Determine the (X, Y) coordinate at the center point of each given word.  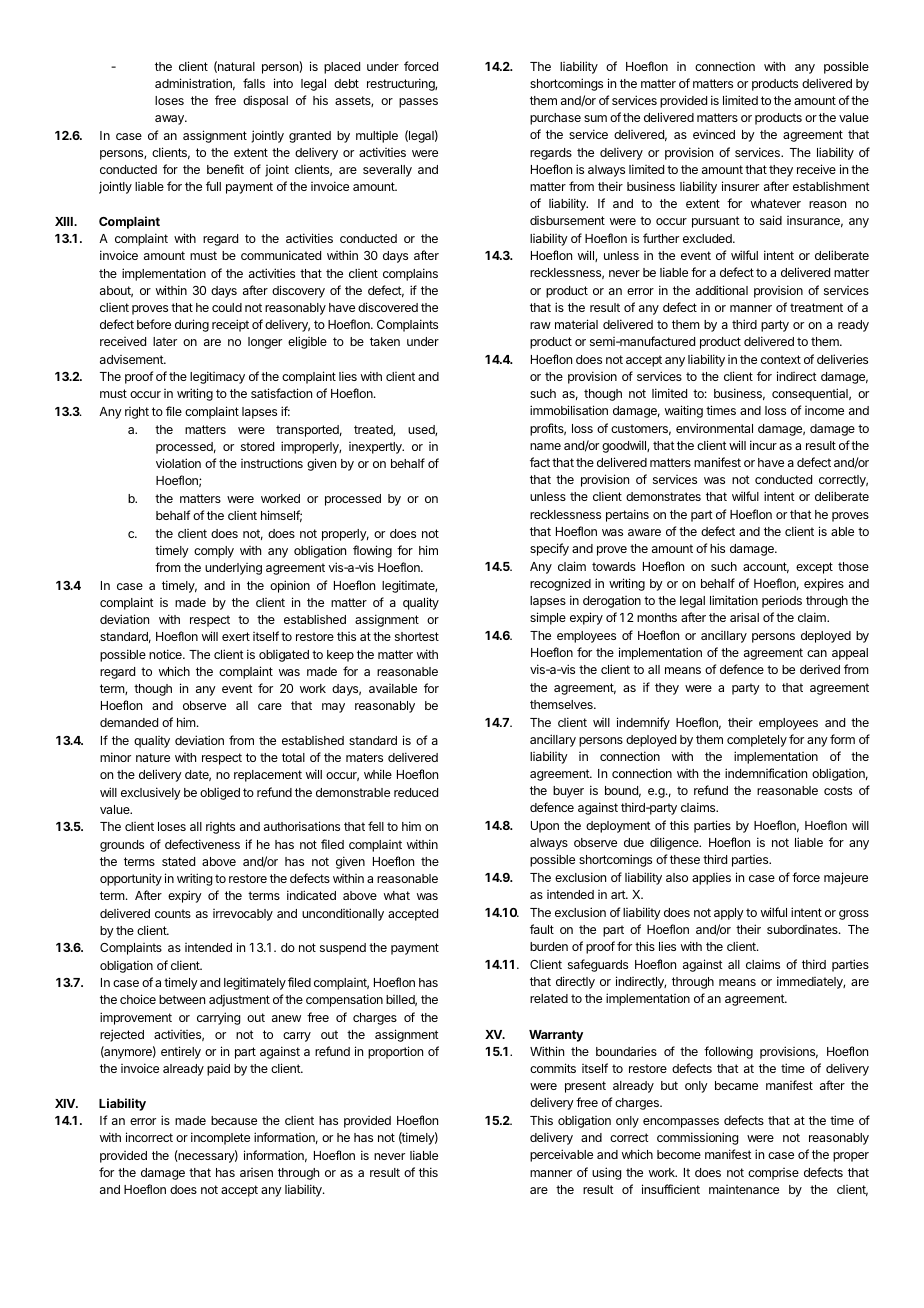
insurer (740, 186)
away (170, 120)
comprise (773, 1174)
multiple (377, 136)
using (606, 1173)
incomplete (220, 1138)
